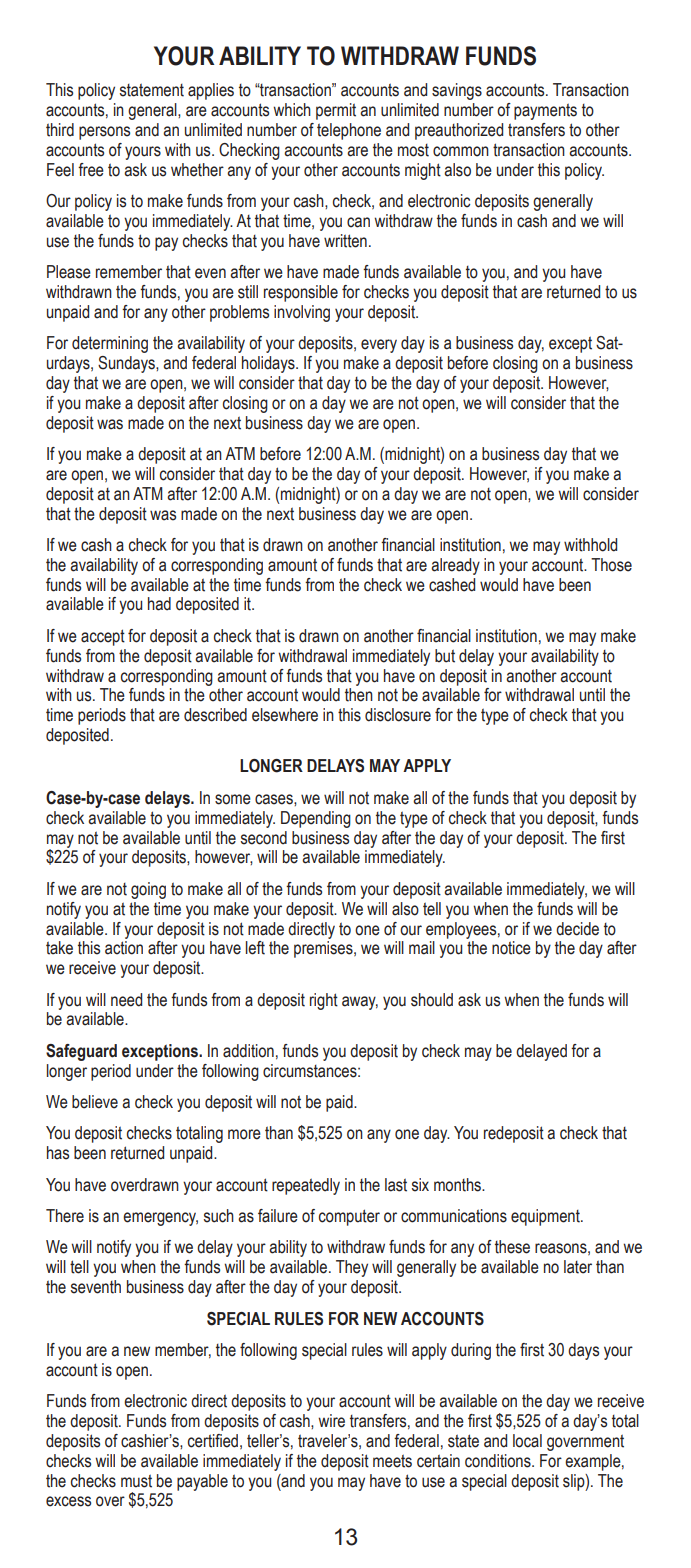 The image size is (691, 1568). What do you see at coordinates (104, 133) in the screenshot?
I see `persons` at bounding box center [104, 133].
